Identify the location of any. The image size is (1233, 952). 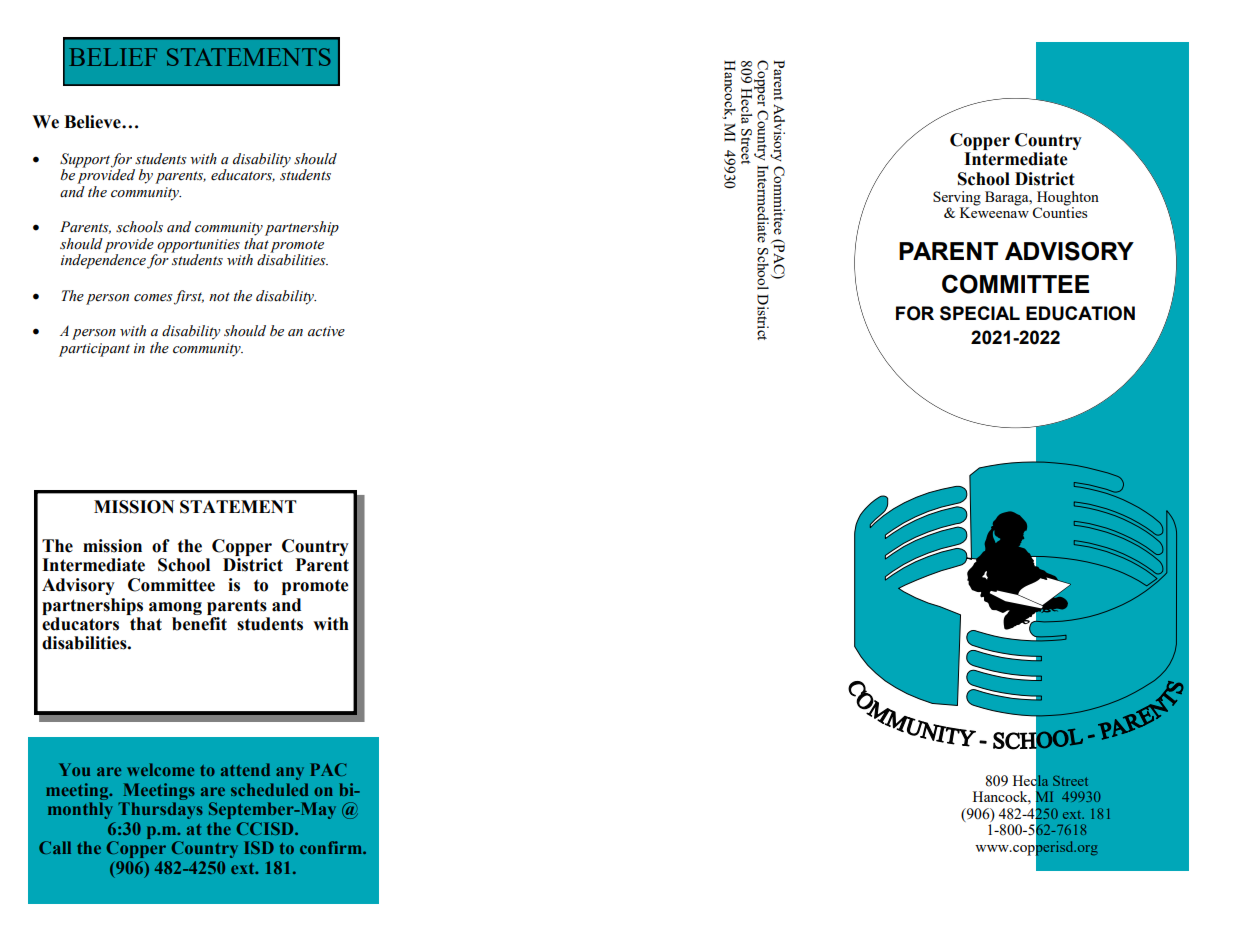
(290, 773).
